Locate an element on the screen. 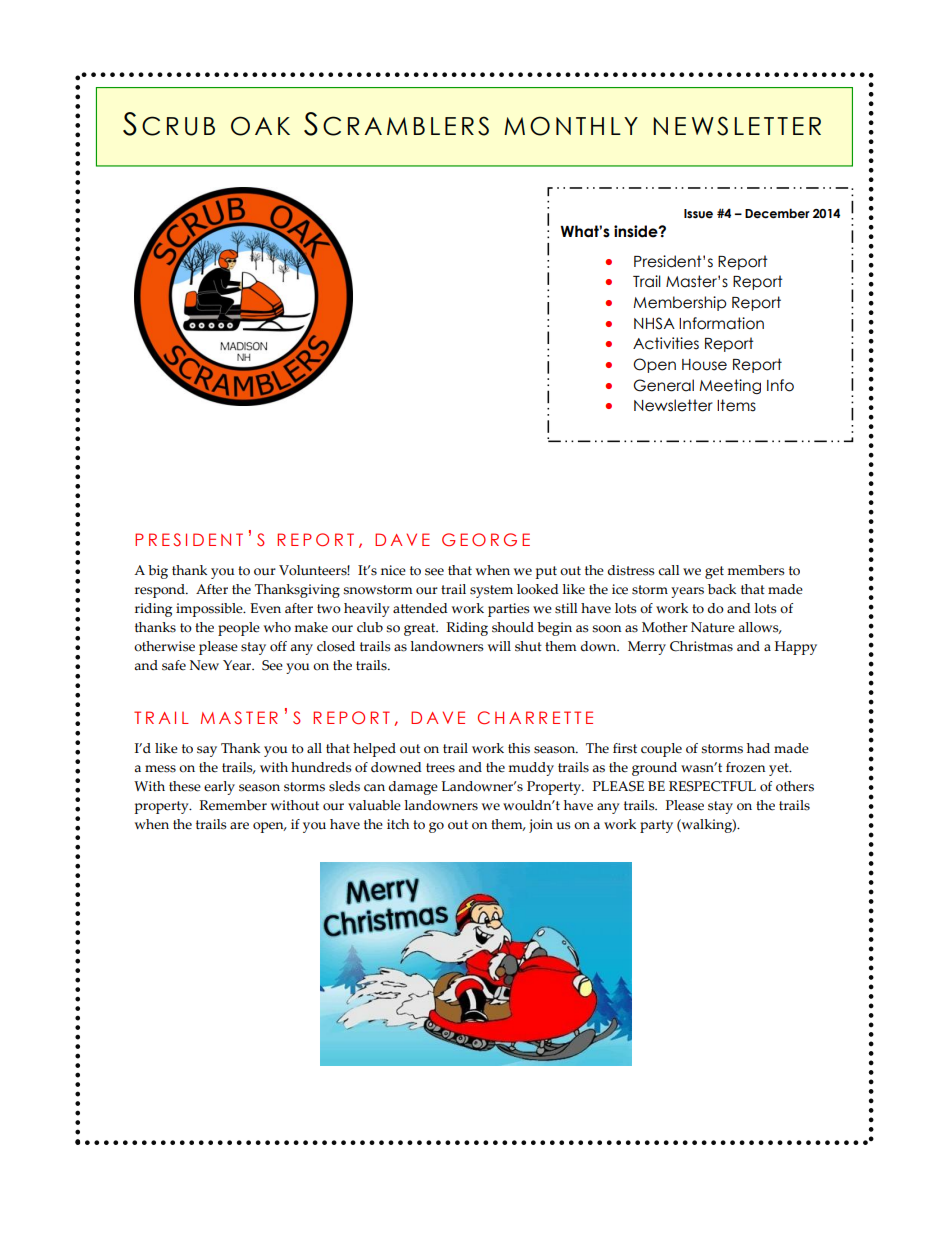 The image size is (952, 1233). back is located at coordinates (722, 589).
